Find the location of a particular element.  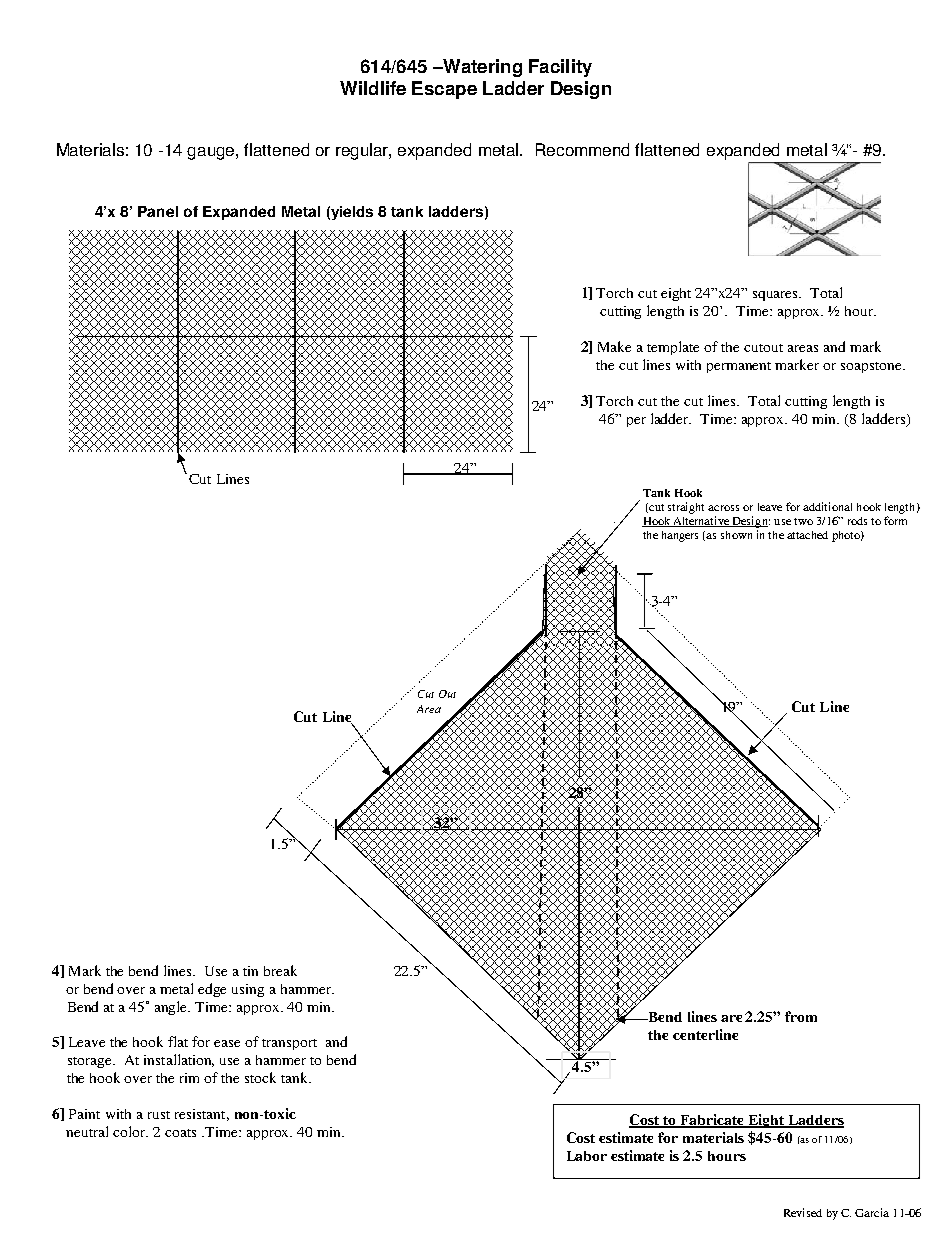

Escape is located at coordinates (444, 90).
